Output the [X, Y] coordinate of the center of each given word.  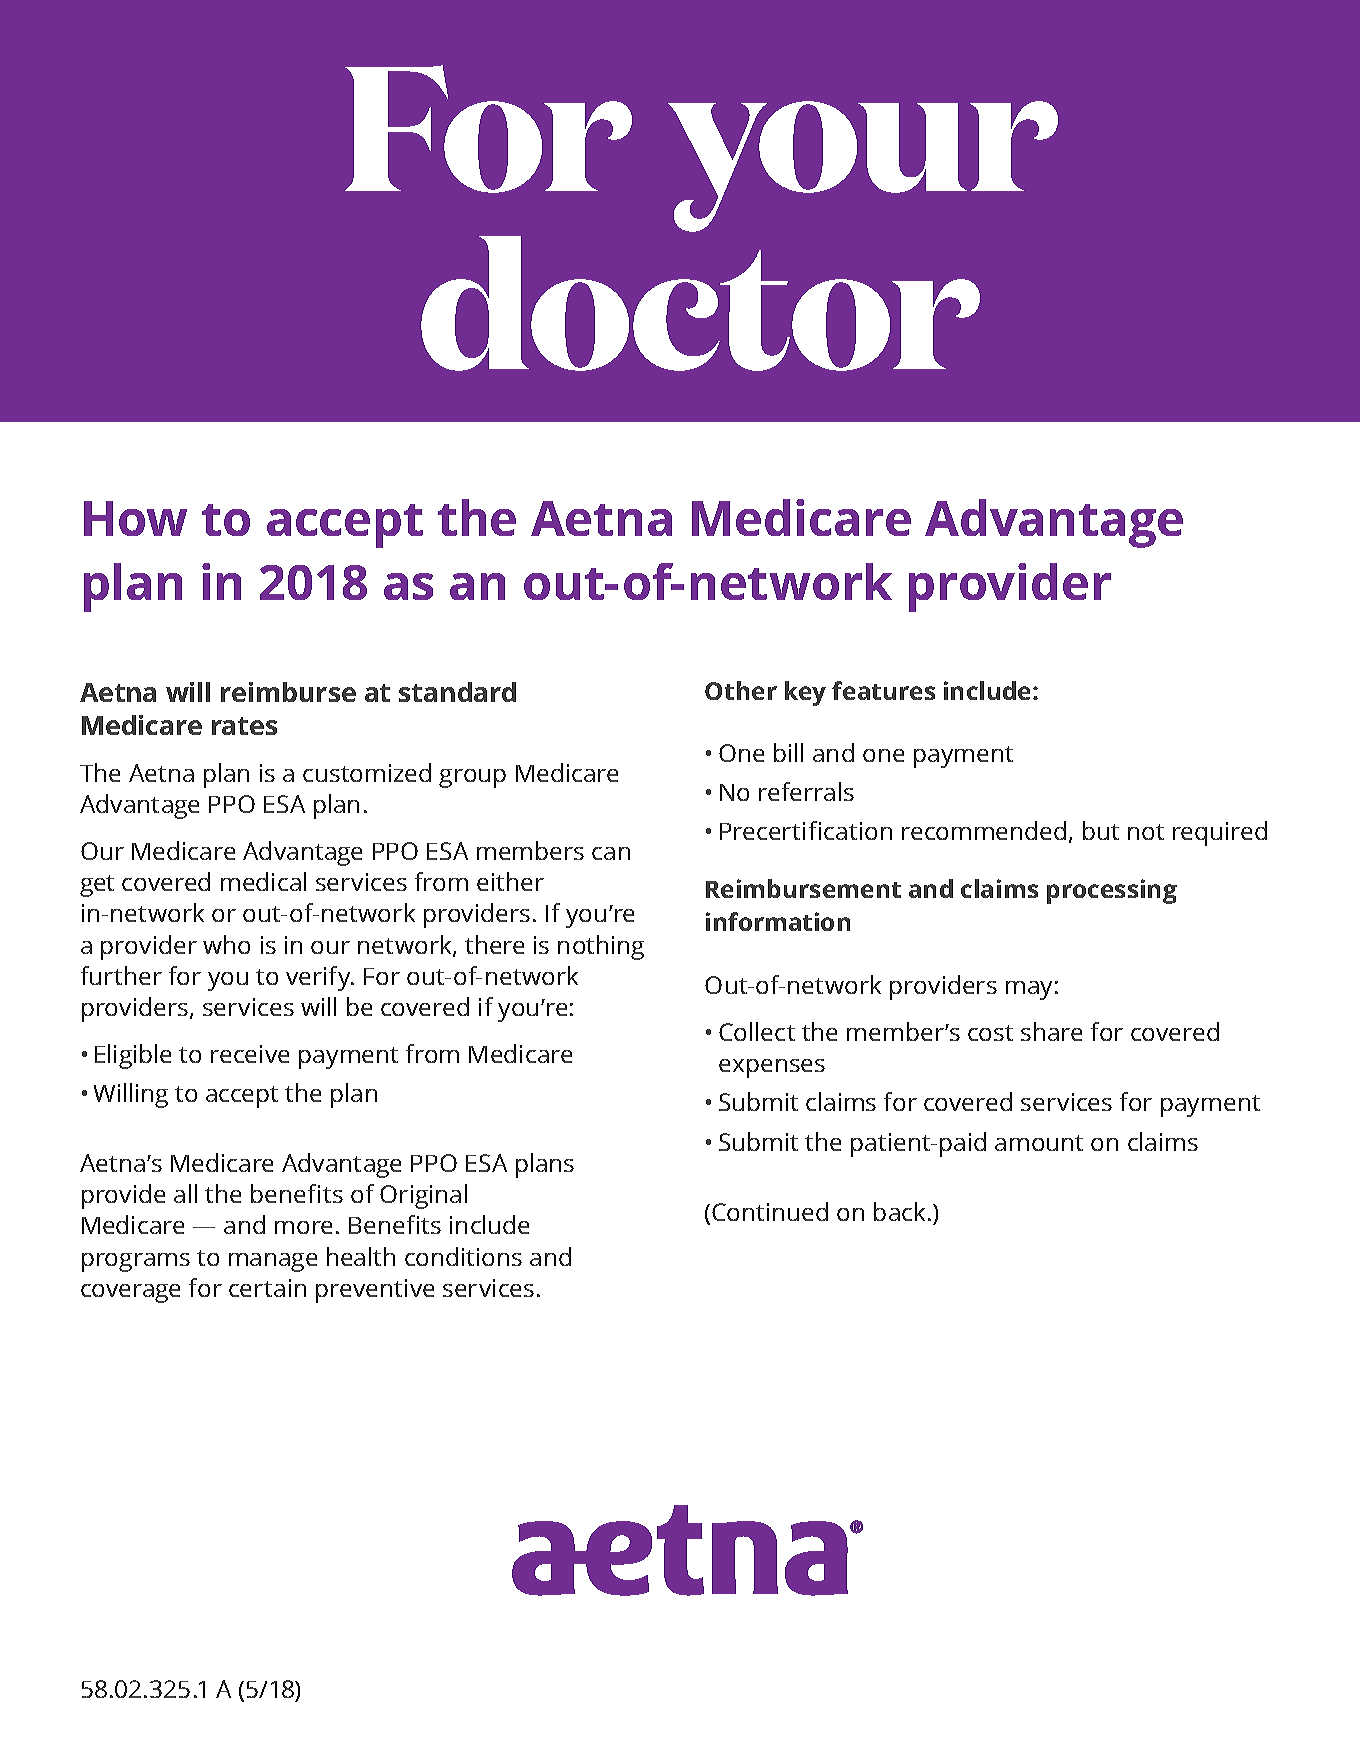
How [135, 518]
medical [263, 881]
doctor [700, 303]
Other [741, 690]
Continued [770, 1211]
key [805, 693]
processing [1112, 891]
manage [273, 1262]
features [883, 690]
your [863, 166]
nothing [601, 947]
